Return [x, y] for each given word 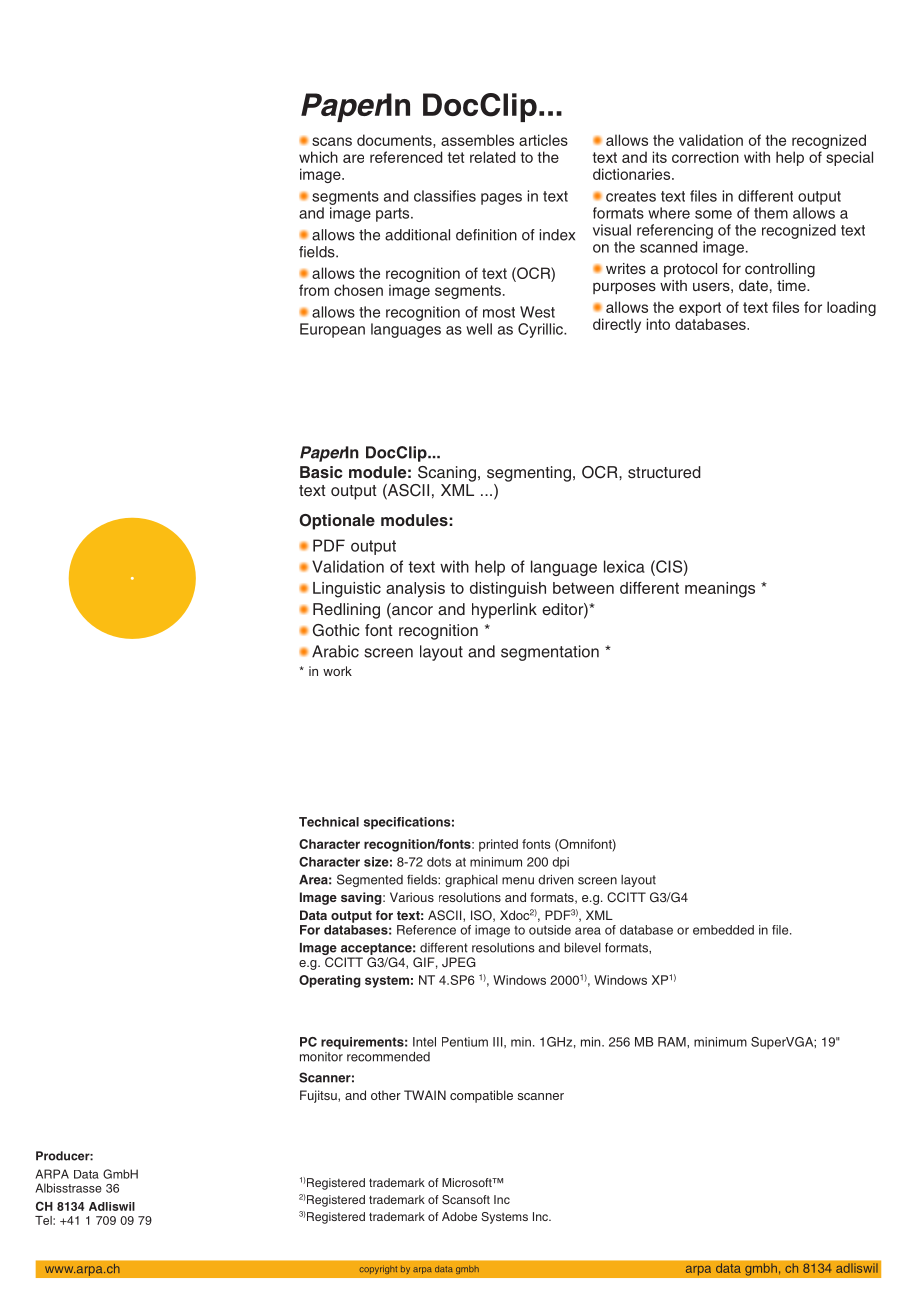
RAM [673, 1042]
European [332, 330]
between [583, 588]
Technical [329, 822]
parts [394, 215]
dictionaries [633, 174]
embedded [723, 930]
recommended [388, 1057]
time [792, 285]
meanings [720, 590]
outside [550, 930]
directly [617, 325]
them [771, 213]
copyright [378, 1269]
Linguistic [347, 590]
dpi [560, 863]
